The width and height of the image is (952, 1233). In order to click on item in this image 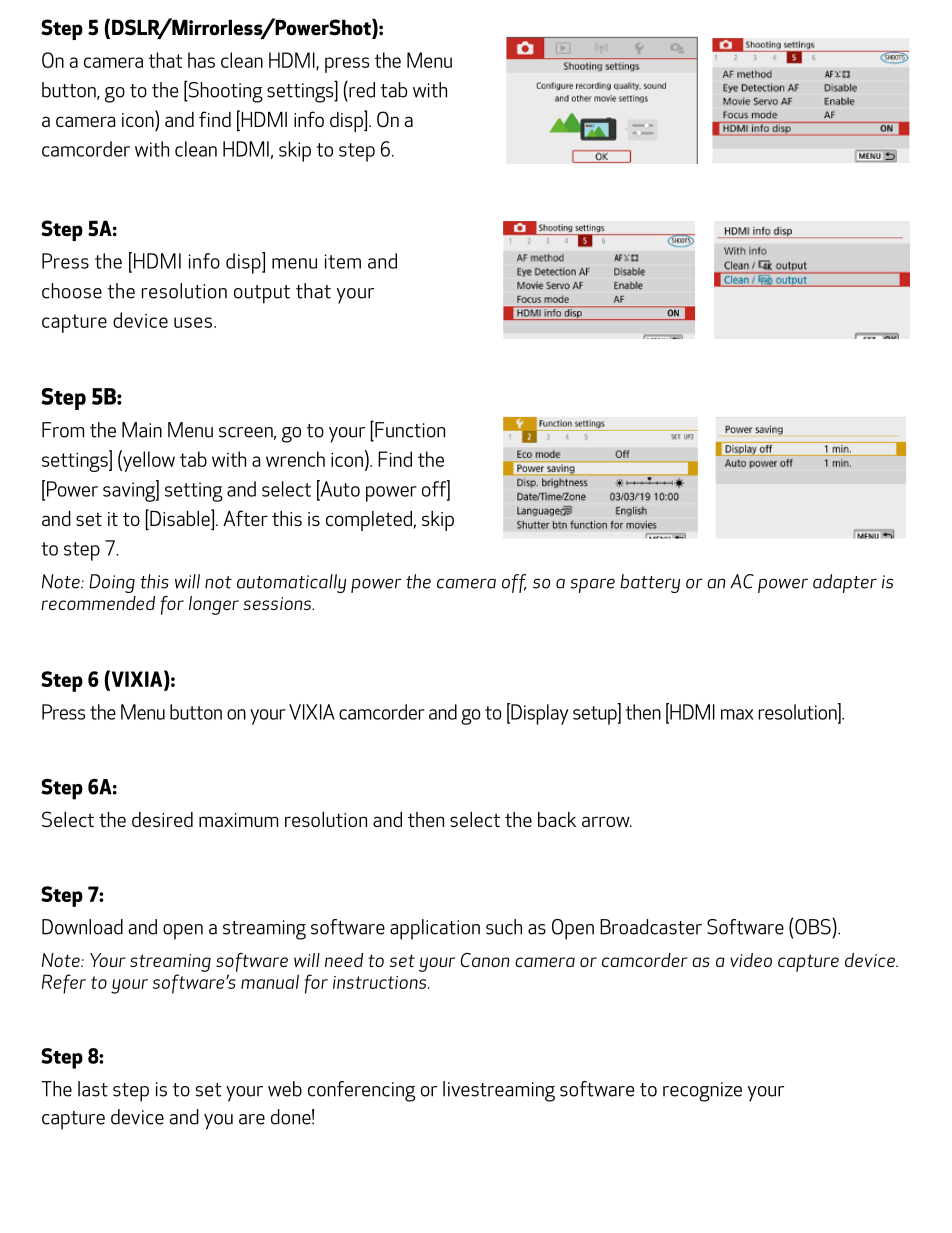, I will do `click(342, 261)`.
